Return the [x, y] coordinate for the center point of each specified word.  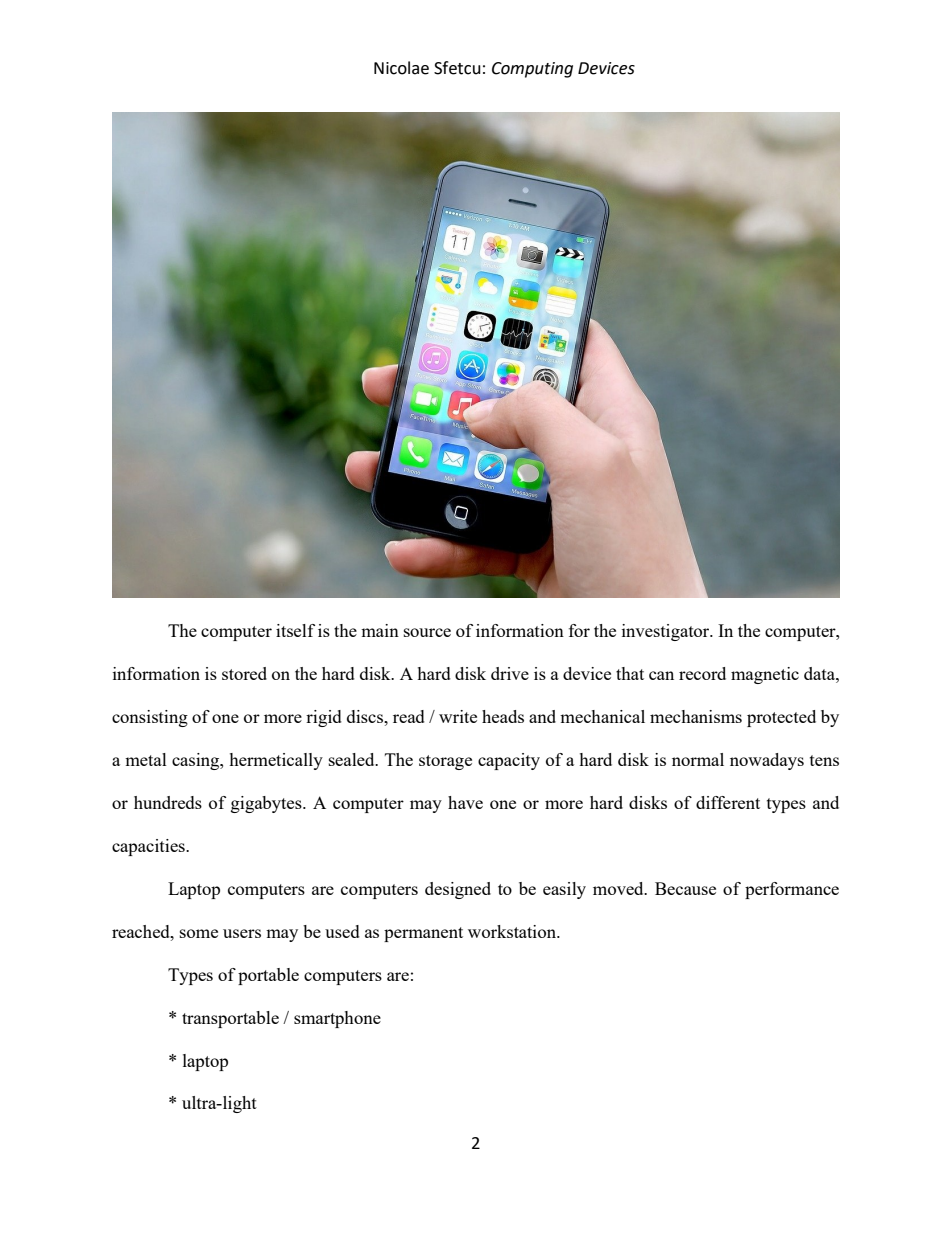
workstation [513, 931]
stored [244, 673]
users [242, 933]
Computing [532, 70]
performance [792, 890]
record [702, 673]
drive [510, 673]
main [380, 630]
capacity [509, 761]
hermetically [276, 761]
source [427, 632]
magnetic [765, 675]
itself [295, 630]
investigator [667, 632]
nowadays [767, 761]
